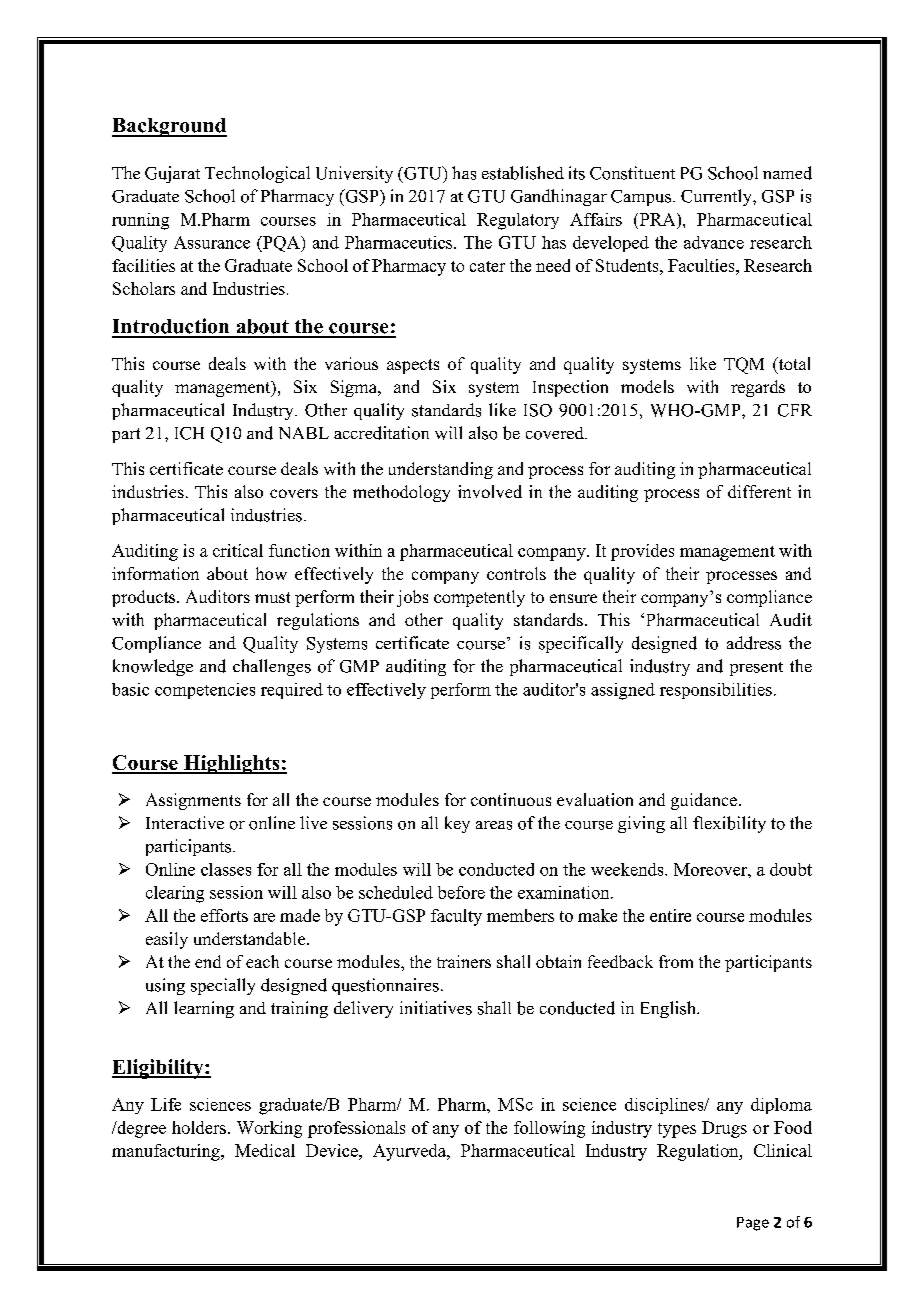  I want to click on Currently, so click(717, 197).
